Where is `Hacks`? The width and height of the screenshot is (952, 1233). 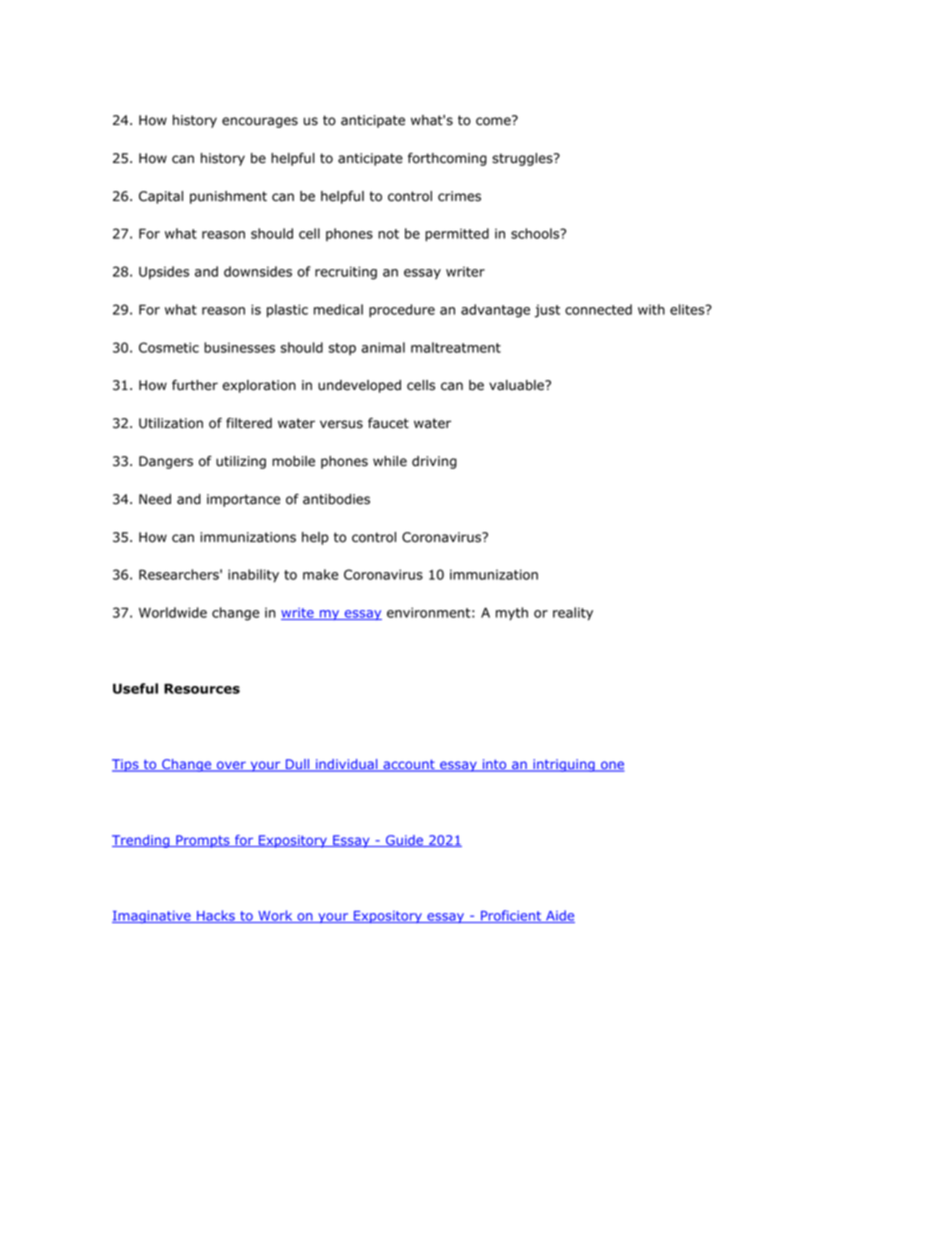 Hacks is located at coordinates (216, 916).
